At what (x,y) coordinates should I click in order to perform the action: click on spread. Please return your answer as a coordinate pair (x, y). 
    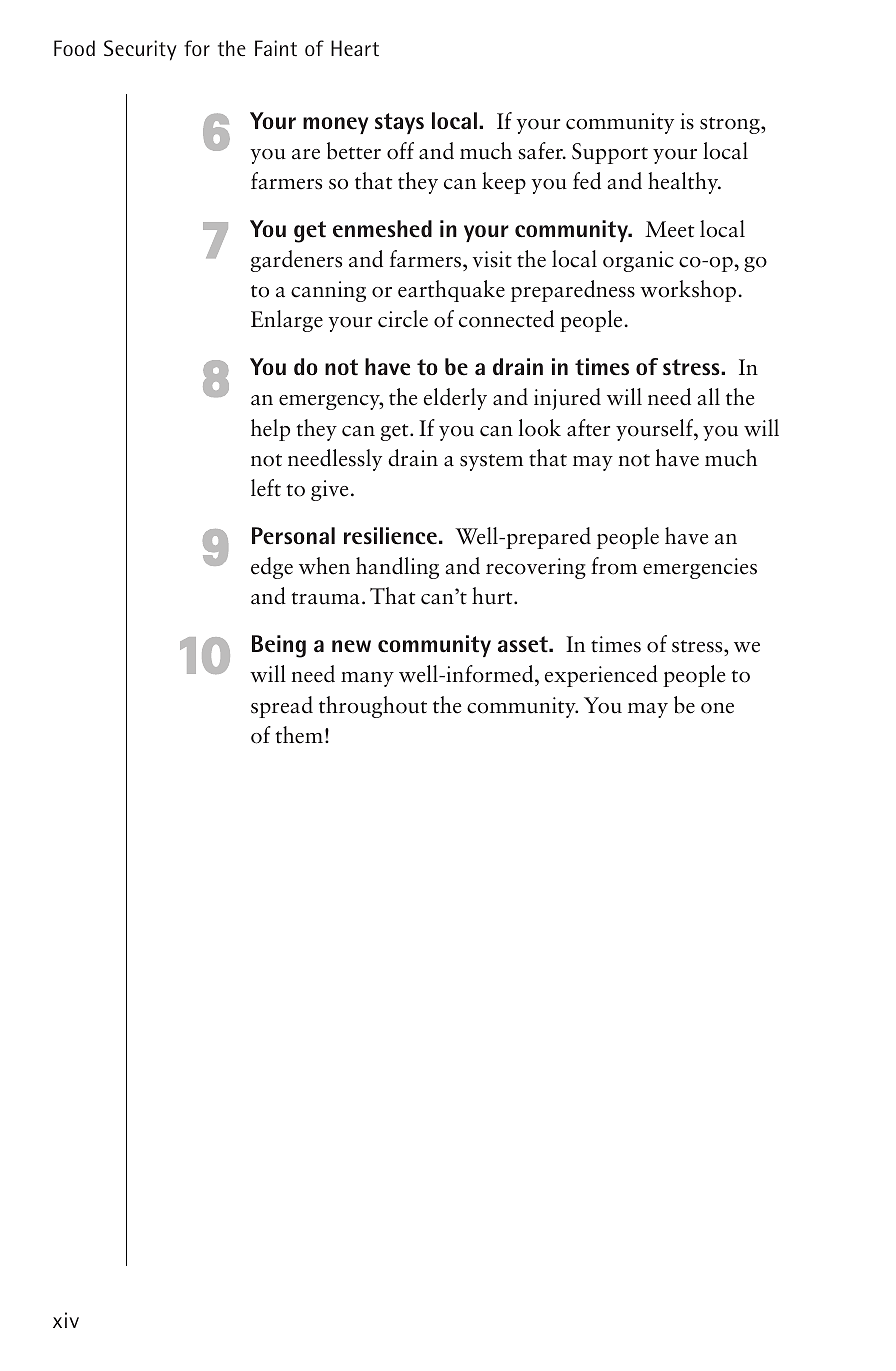
    Looking at the image, I should click on (282, 707).
